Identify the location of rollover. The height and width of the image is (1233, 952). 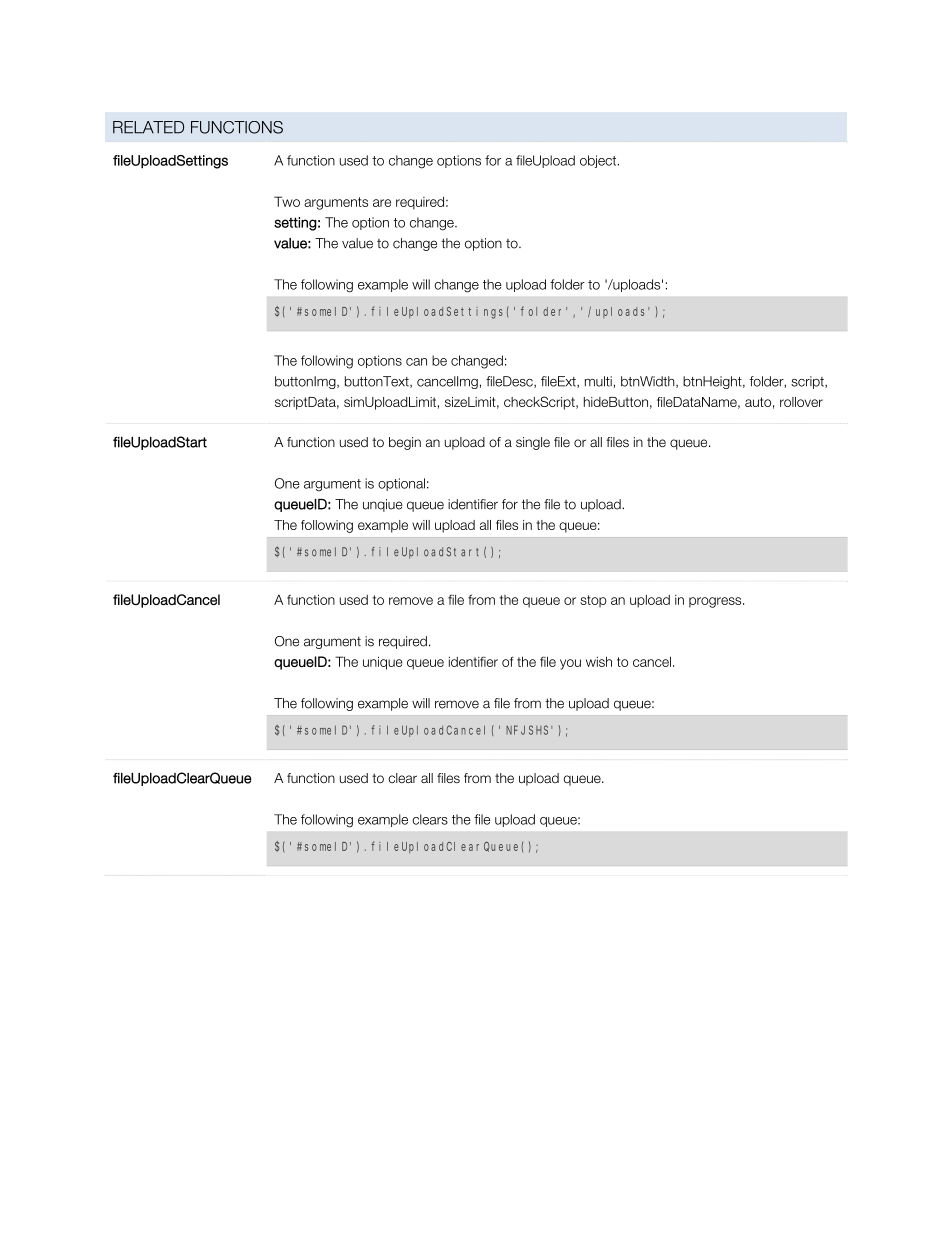
(801, 402).
